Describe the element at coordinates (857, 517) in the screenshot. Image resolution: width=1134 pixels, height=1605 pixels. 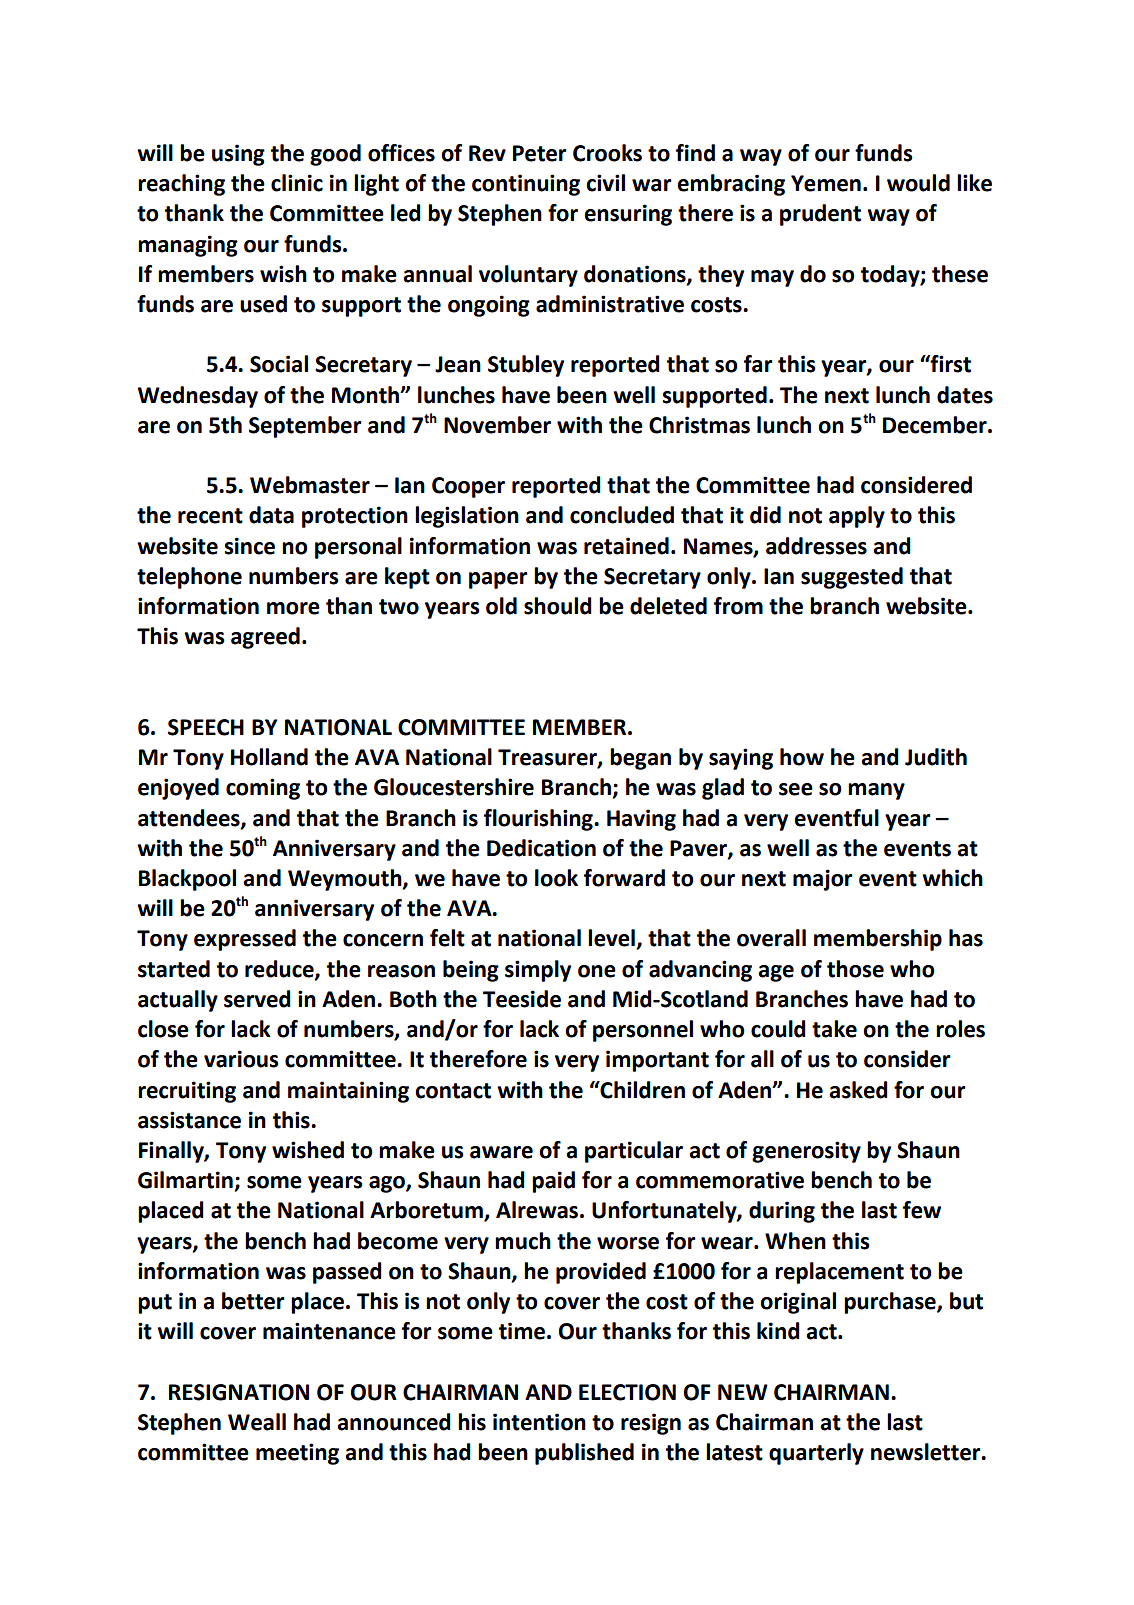
I see `apply` at that location.
